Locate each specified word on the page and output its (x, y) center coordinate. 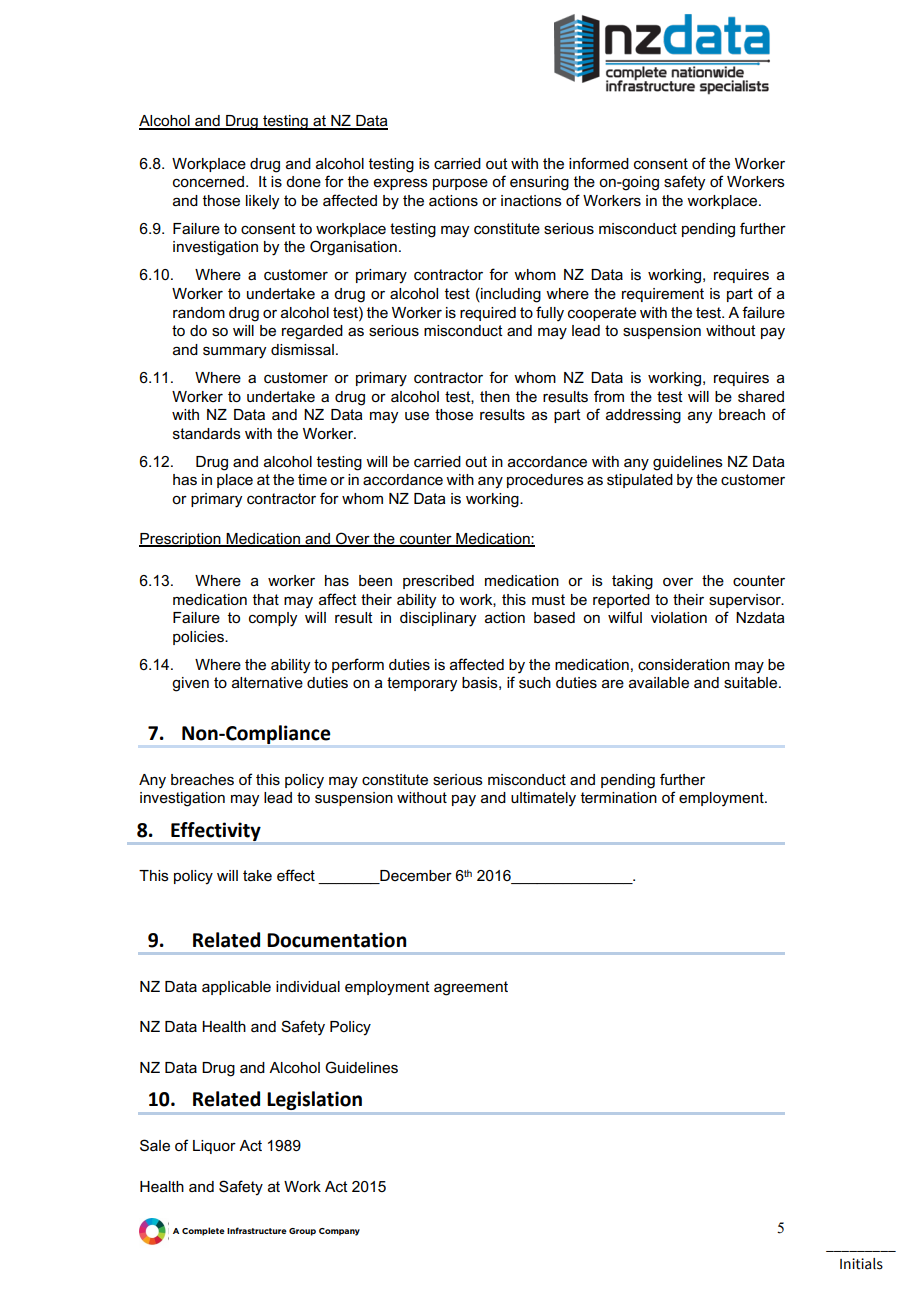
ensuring (539, 183)
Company (339, 1232)
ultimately (543, 799)
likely (263, 202)
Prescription (181, 540)
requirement (663, 295)
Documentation (336, 940)
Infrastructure (257, 1230)
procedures (545, 481)
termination (619, 797)
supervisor (746, 601)
